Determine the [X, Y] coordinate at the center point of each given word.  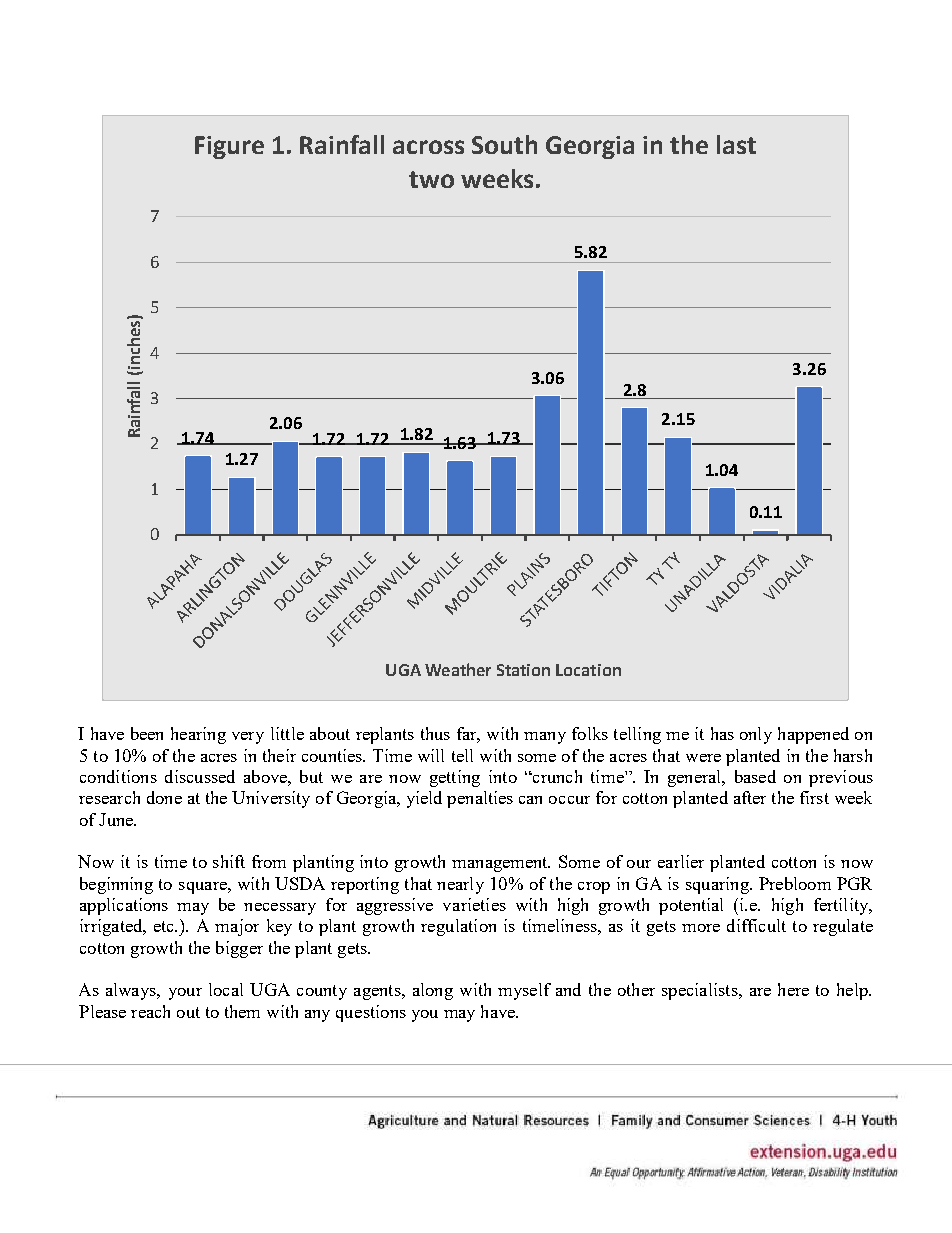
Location [588, 670]
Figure [229, 147]
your [185, 994]
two [431, 179]
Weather [458, 669]
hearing [198, 735]
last [736, 144]
